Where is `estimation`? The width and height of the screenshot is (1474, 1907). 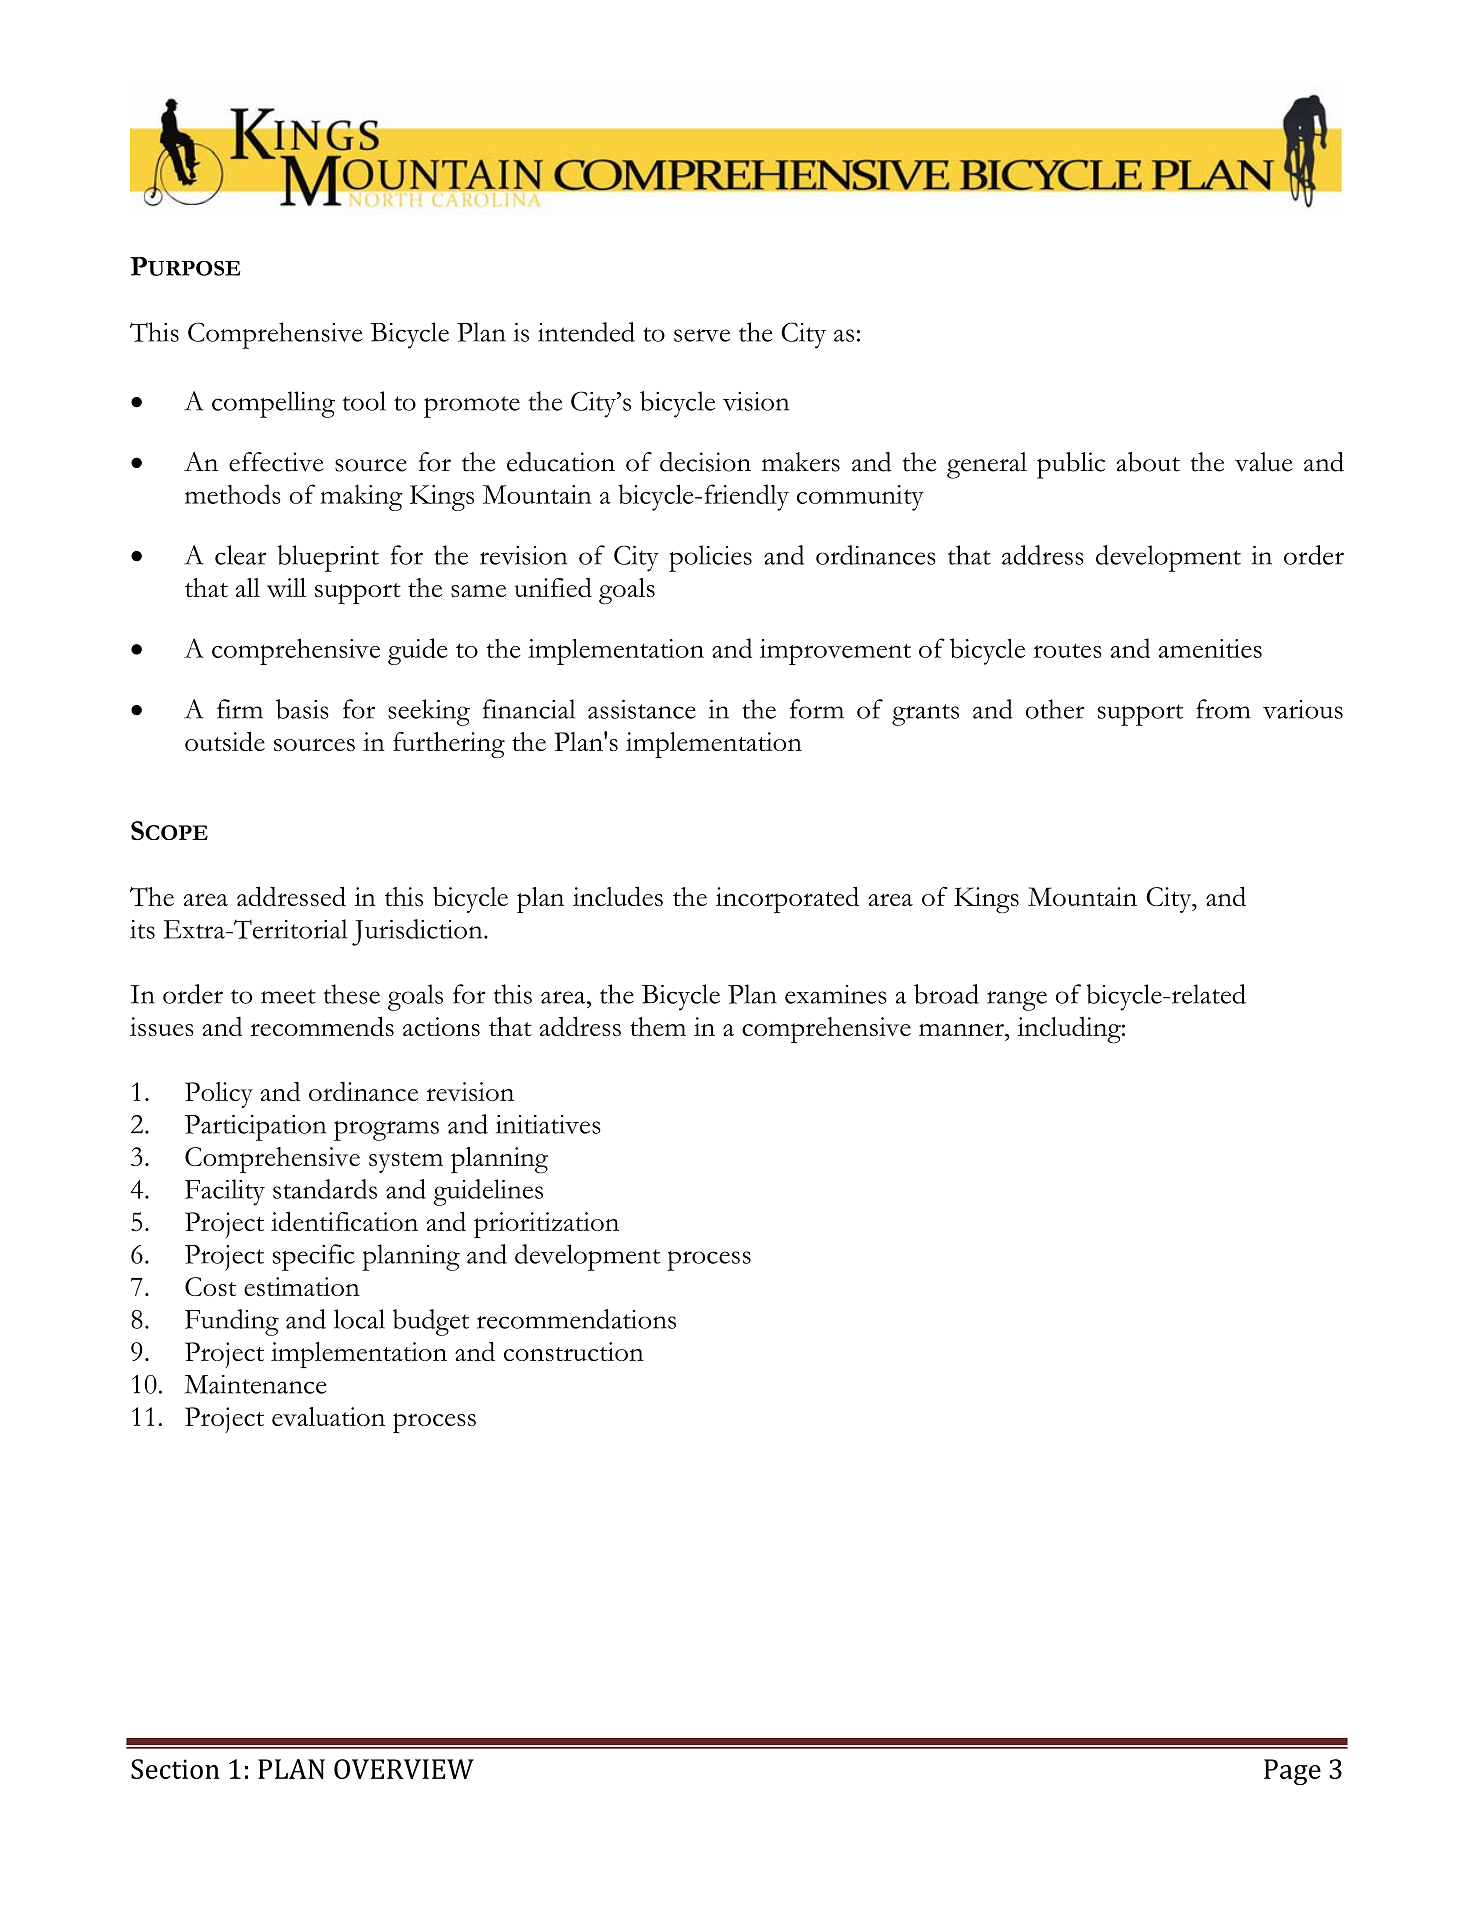
estimation is located at coordinates (302, 1286).
